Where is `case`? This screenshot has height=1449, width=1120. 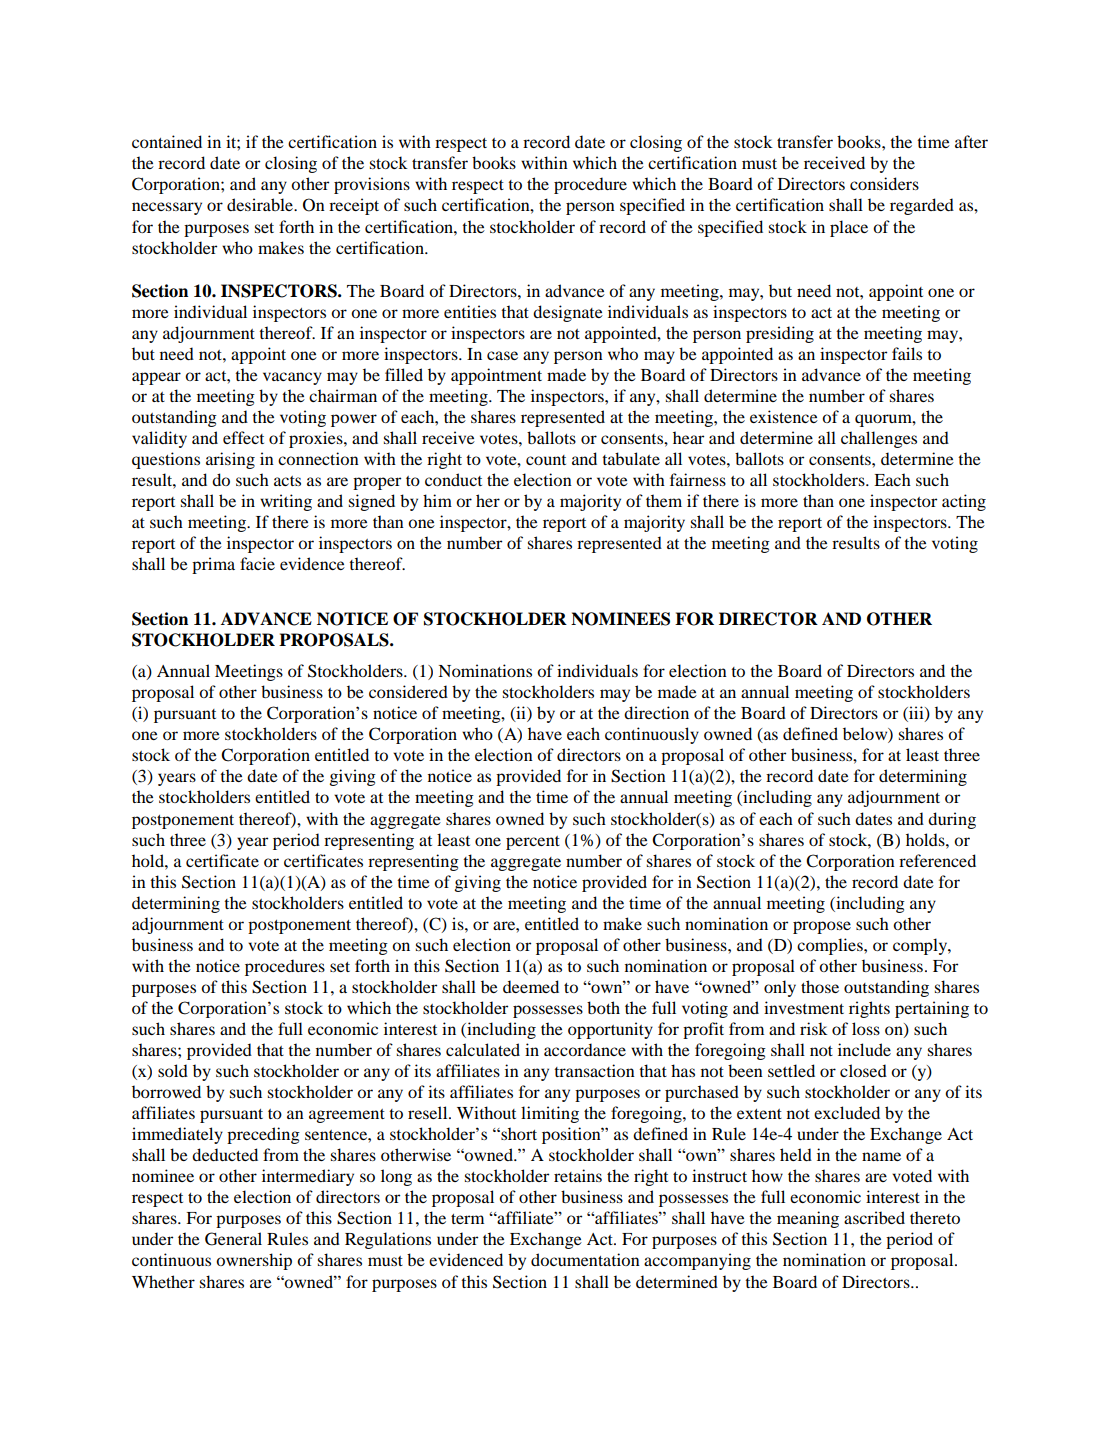 case is located at coordinates (502, 355).
